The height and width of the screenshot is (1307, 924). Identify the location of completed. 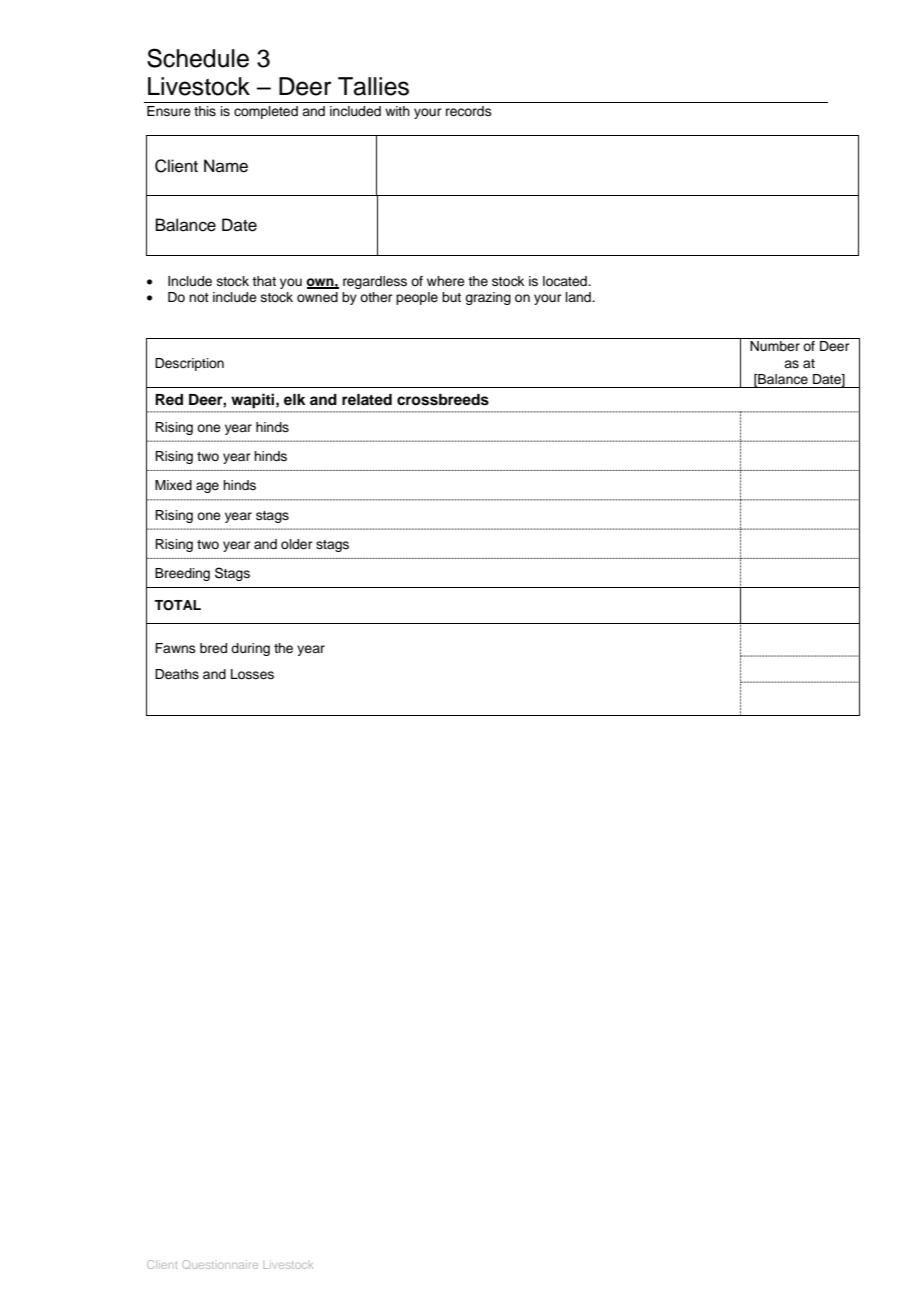
(266, 112).
